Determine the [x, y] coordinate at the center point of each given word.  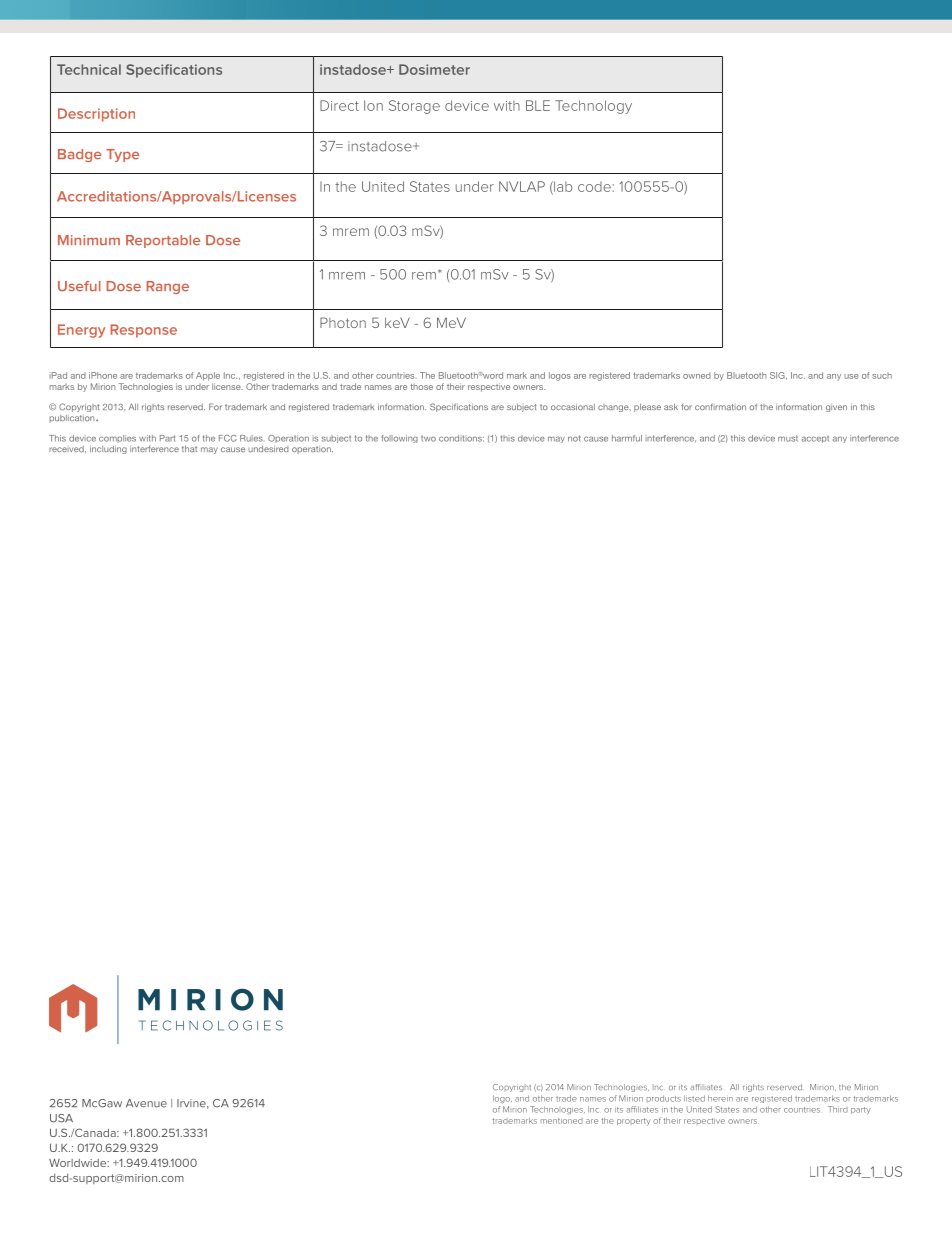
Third [838, 1109]
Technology [593, 107]
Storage [414, 107]
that [189, 449]
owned [697, 375]
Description [96, 115]
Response [143, 331]
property [634, 1122]
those [421, 387]
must [788, 438]
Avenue [146, 1103]
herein [720, 1098]
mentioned [562, 1121]
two [428, 439]
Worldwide [79, 1162]
